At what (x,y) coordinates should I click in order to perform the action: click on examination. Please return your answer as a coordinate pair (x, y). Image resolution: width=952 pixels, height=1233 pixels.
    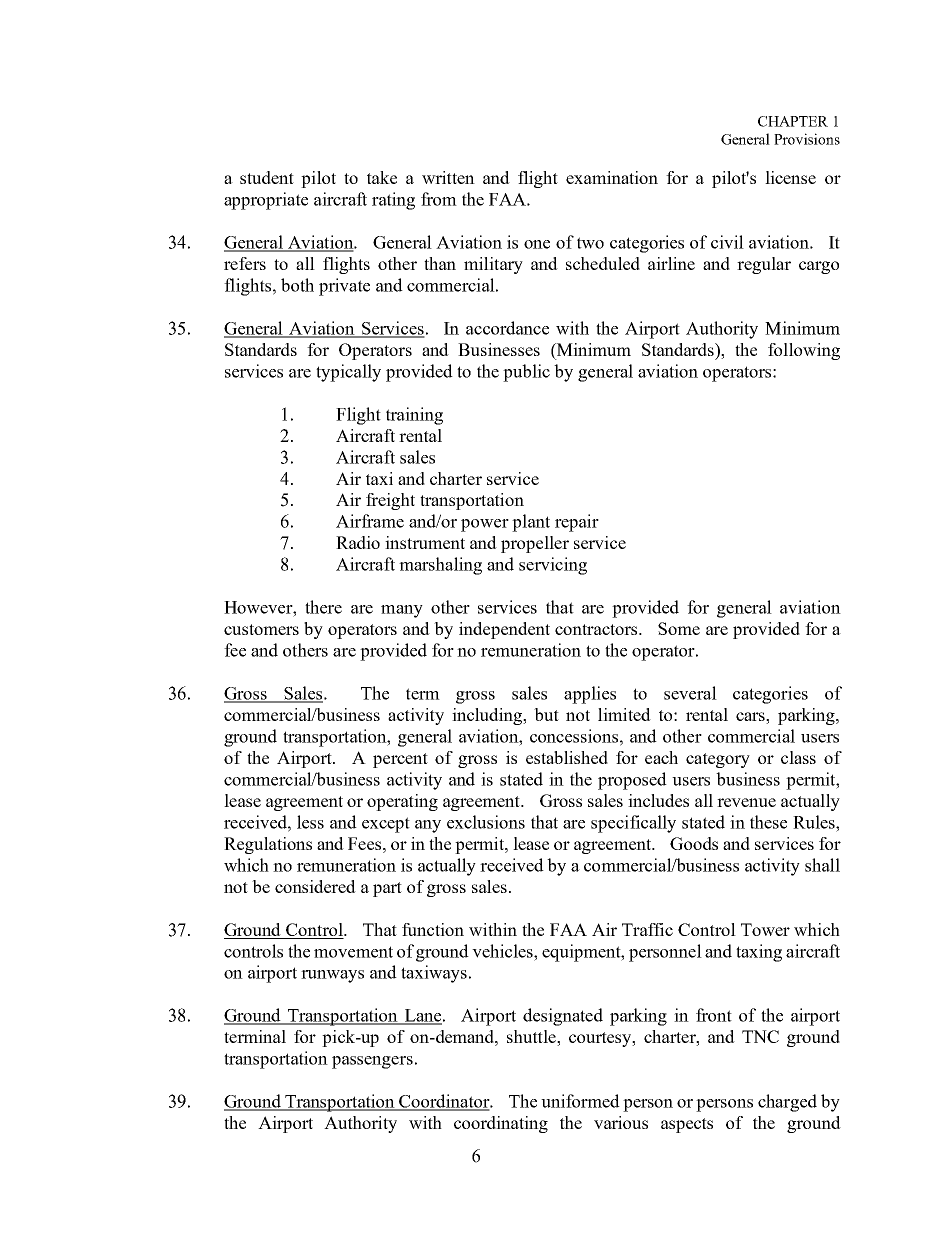
    Looking at the image, I should click on (612, 177).
